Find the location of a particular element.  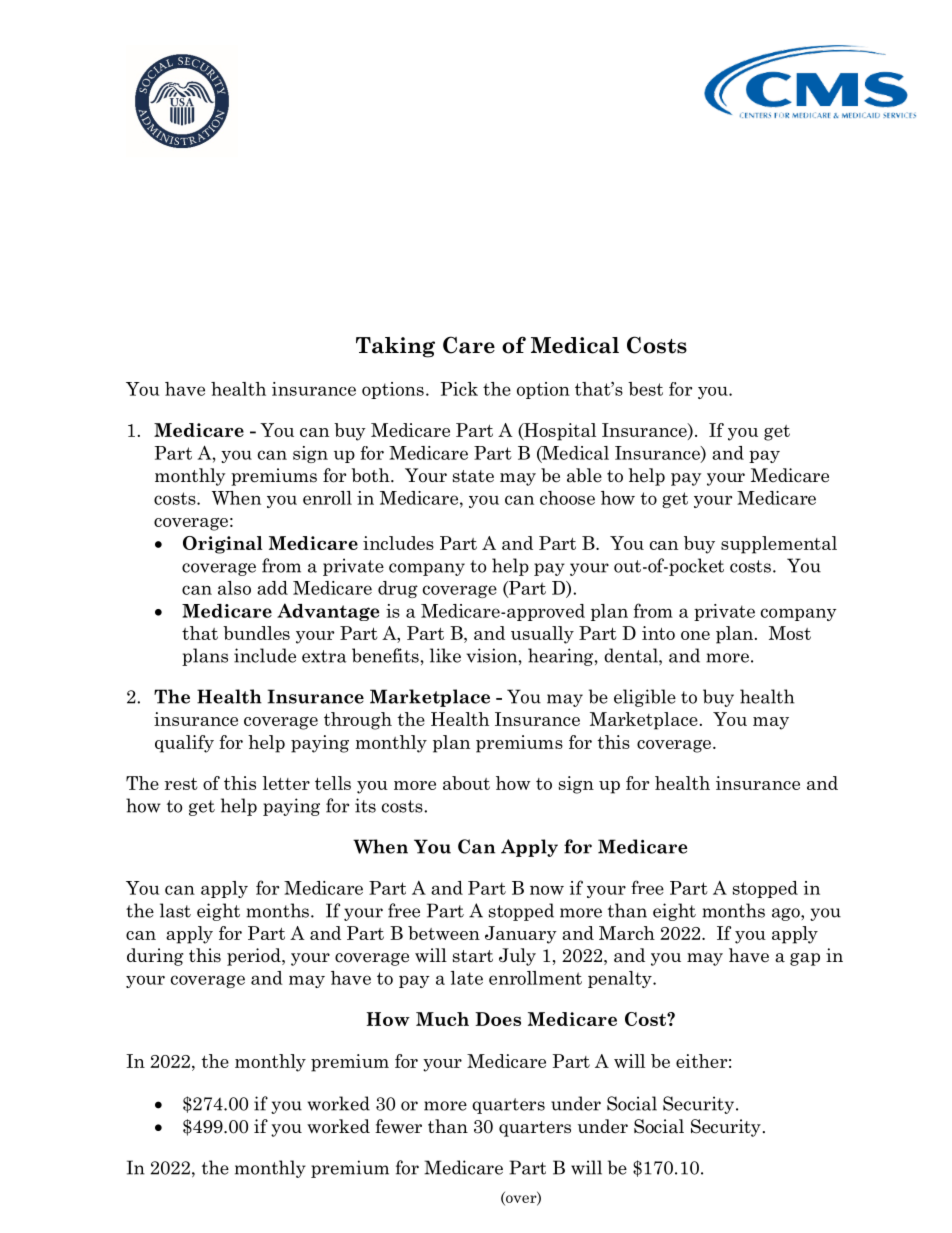

best is located at coordinates (645, 389).
